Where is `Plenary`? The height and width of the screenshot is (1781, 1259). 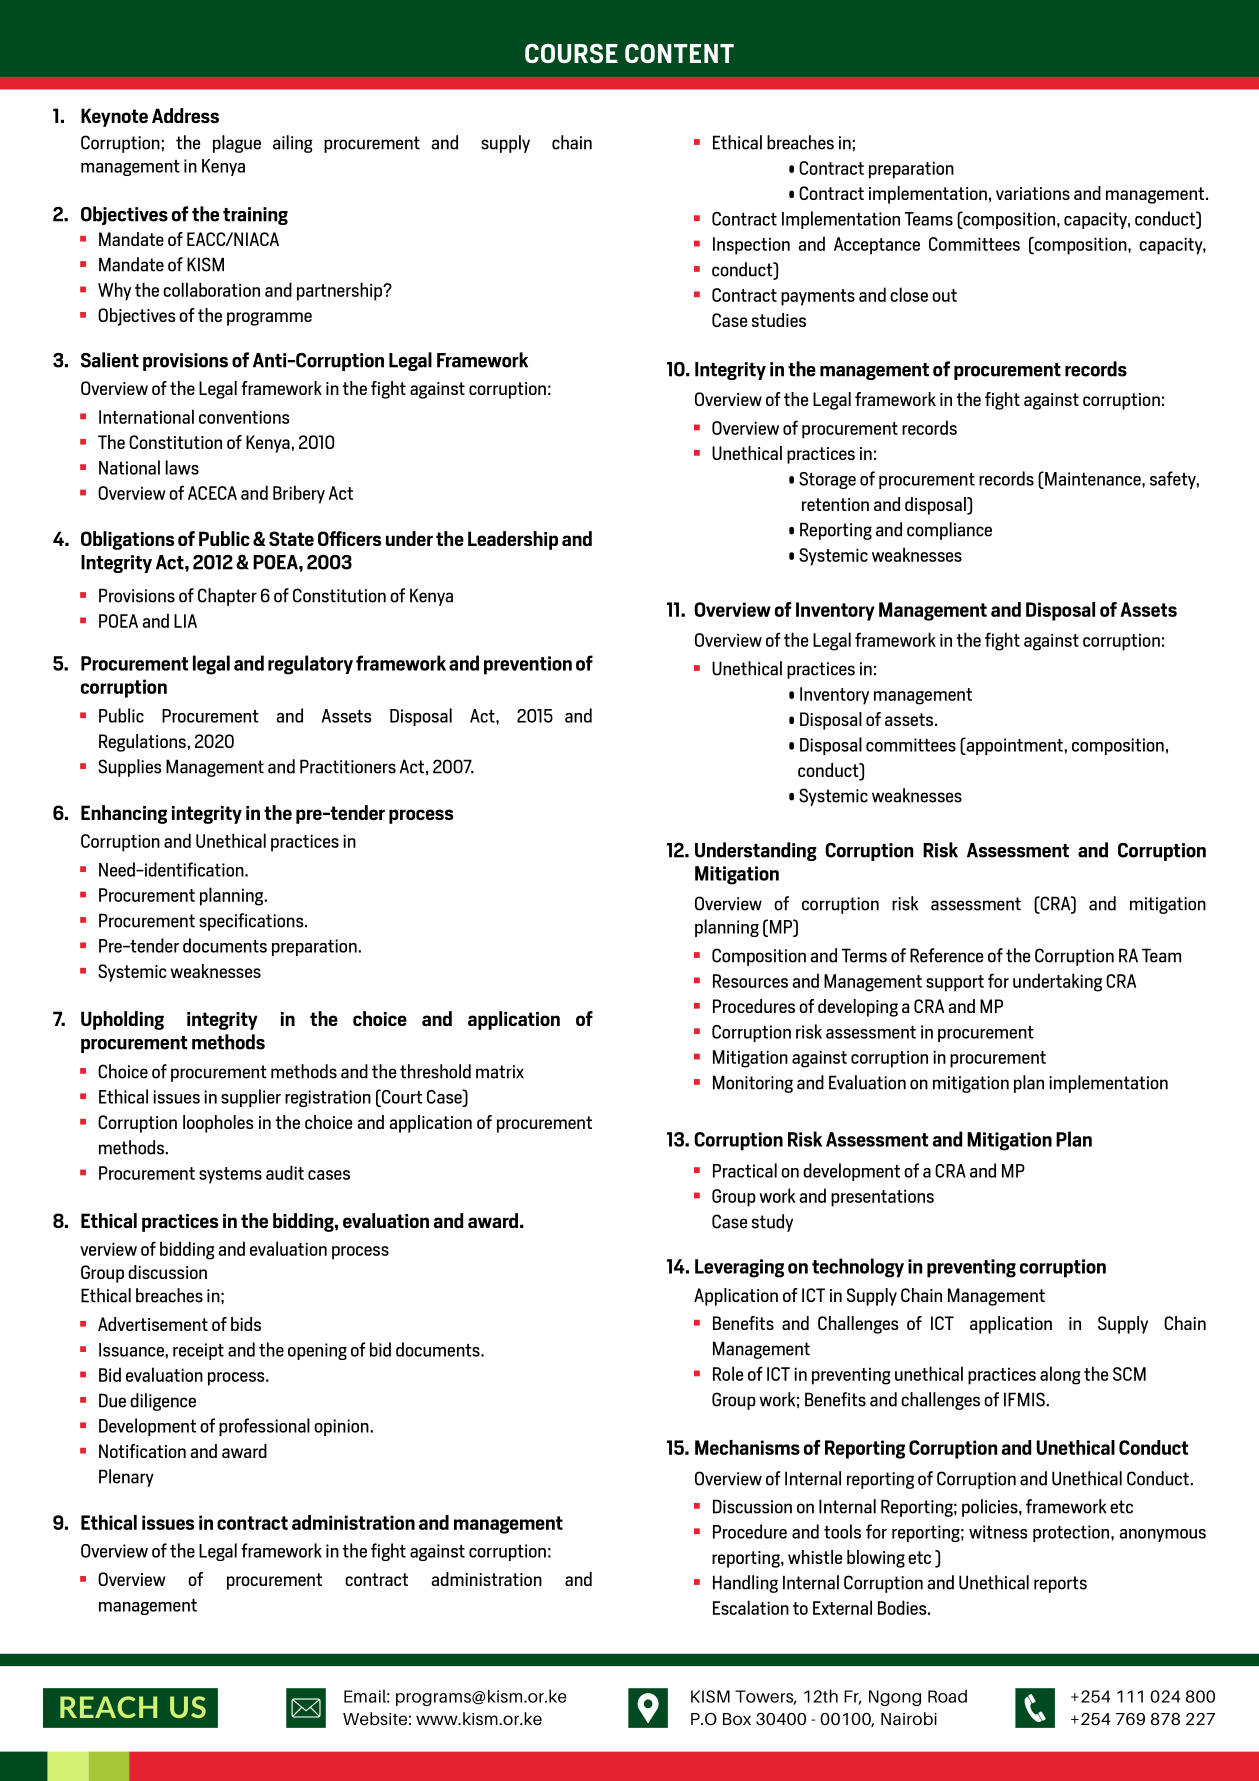
Plenary is located at coordinates (126, 1478).
